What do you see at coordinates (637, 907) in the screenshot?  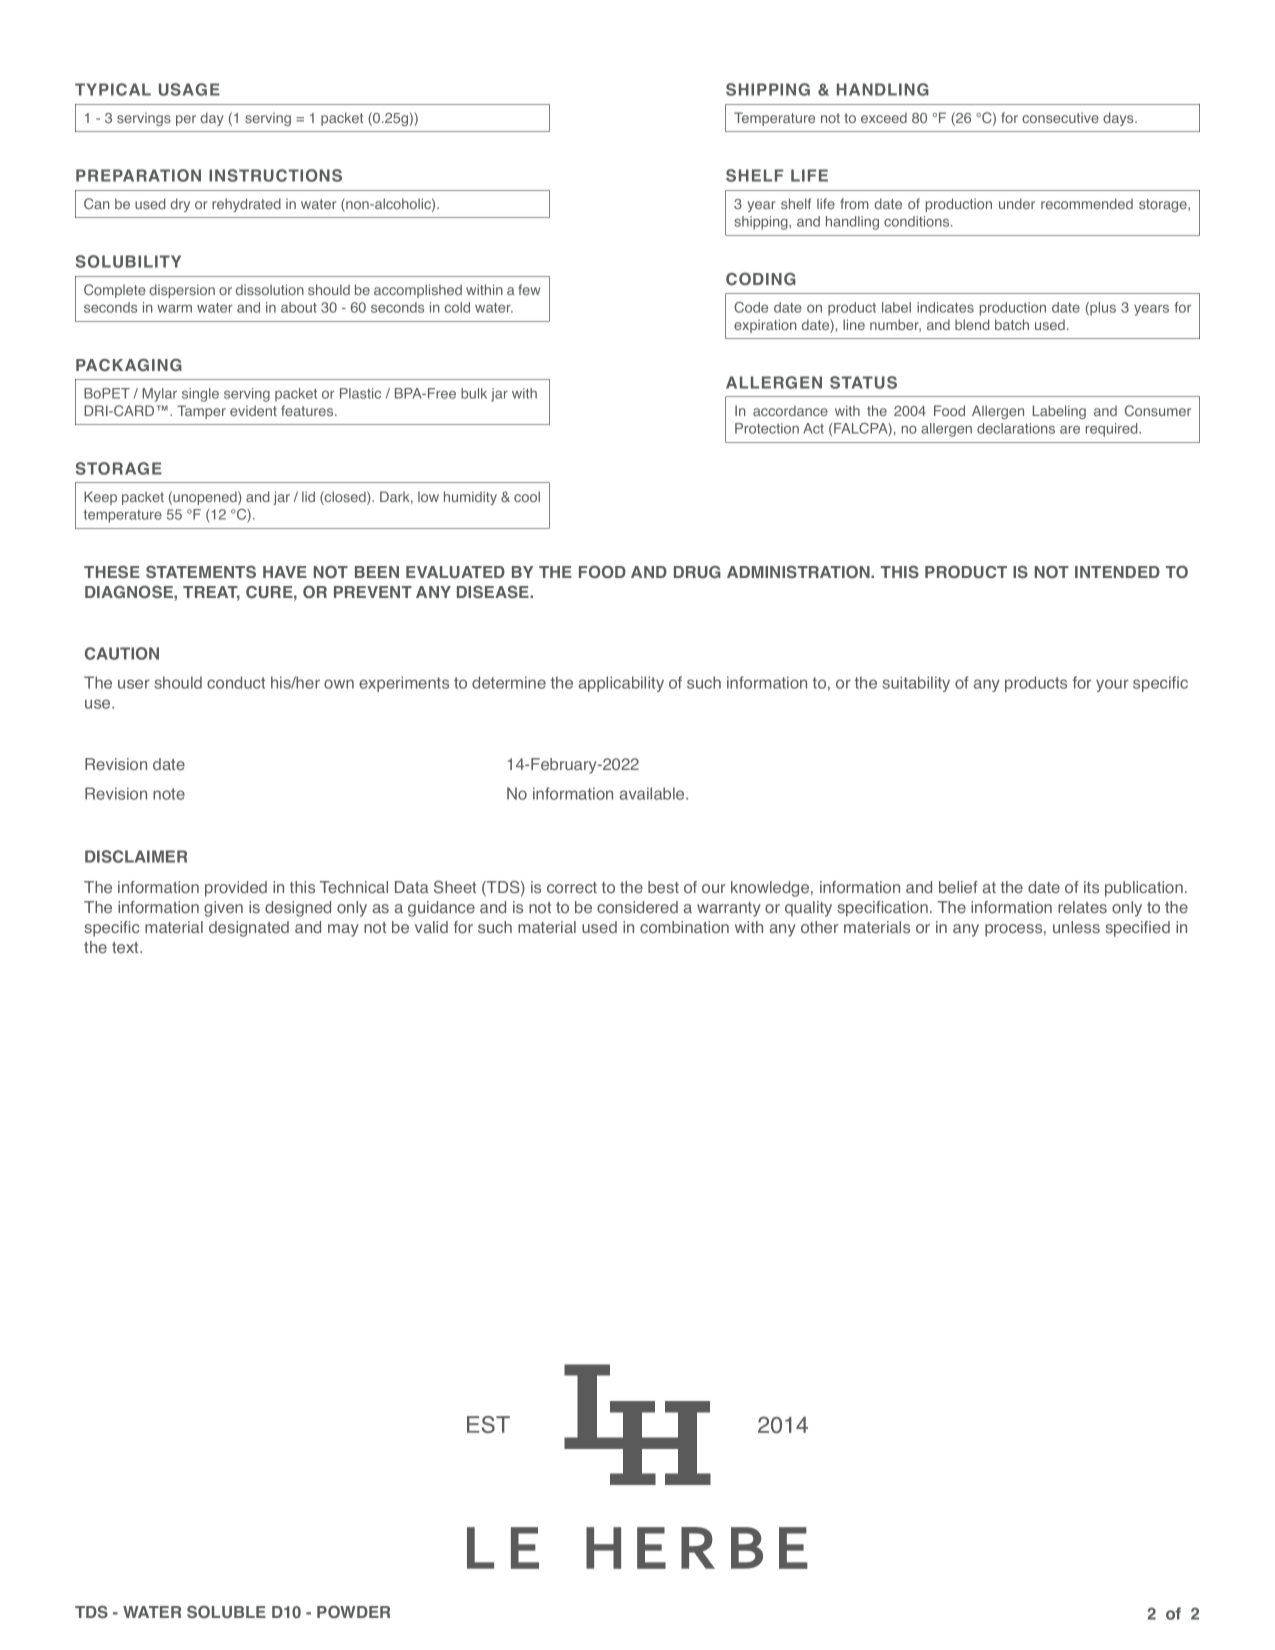 I see `considered` at bounding box center [637, 907].
